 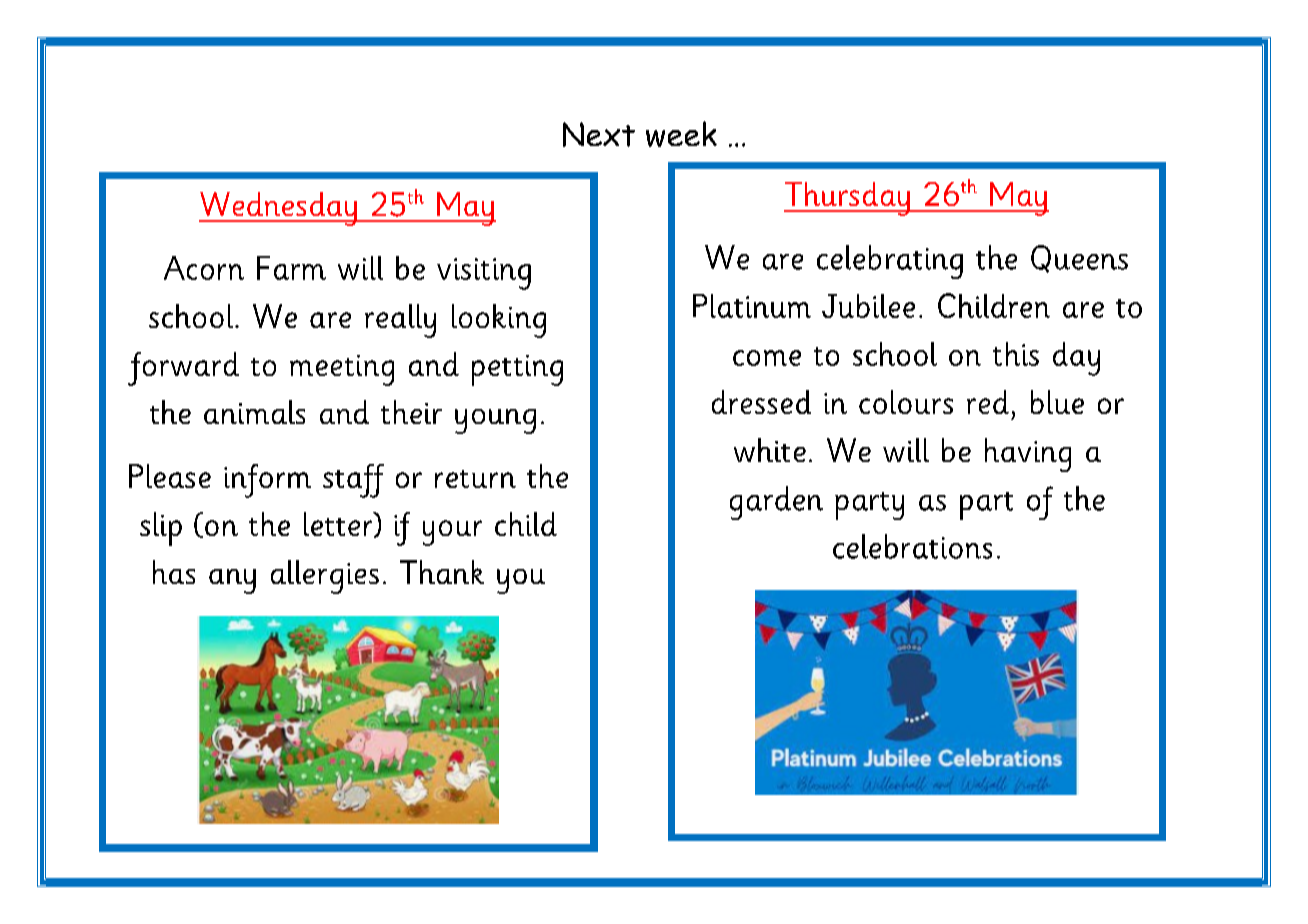 What do you see at coordinates (1016, 354) in the document?
I see `this` at bounding box center [1016, 354].
